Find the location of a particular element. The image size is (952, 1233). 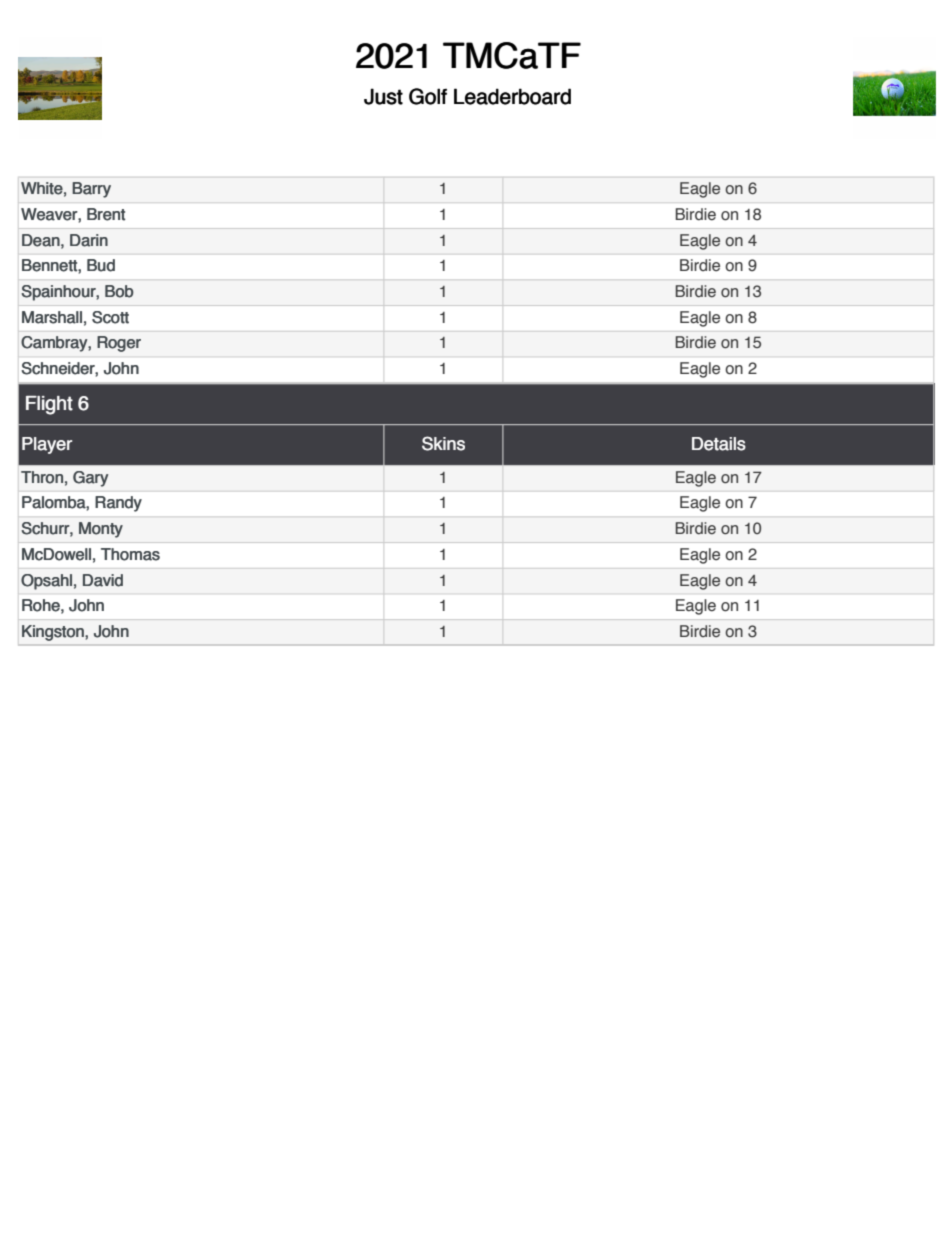

Leaderboard is located at coordinates (512, 96).
